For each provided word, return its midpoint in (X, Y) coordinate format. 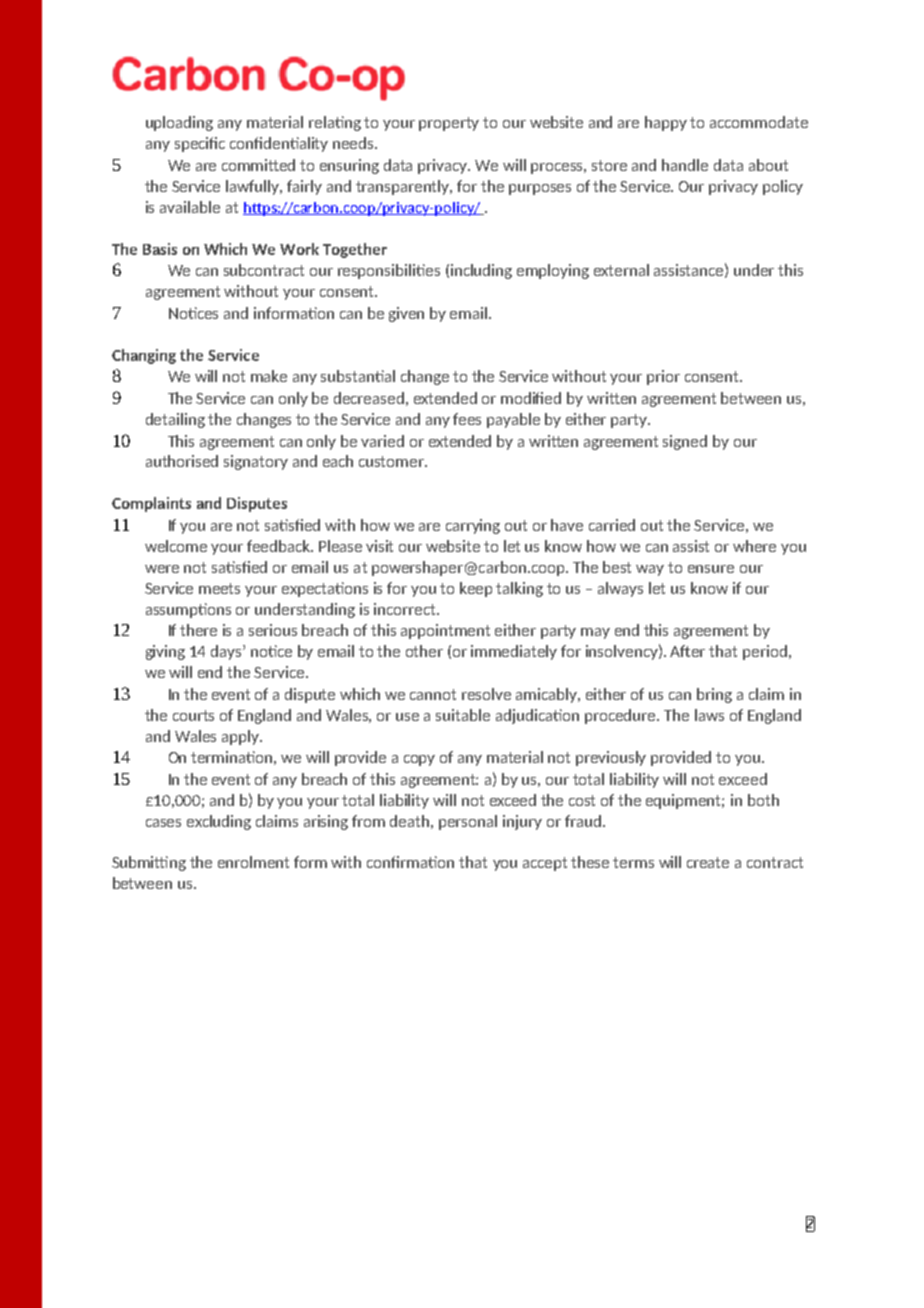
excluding (219, 822)
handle (685, 165)
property (449, 124)
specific (200, 144)
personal (468, 822)
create (708, 862)
